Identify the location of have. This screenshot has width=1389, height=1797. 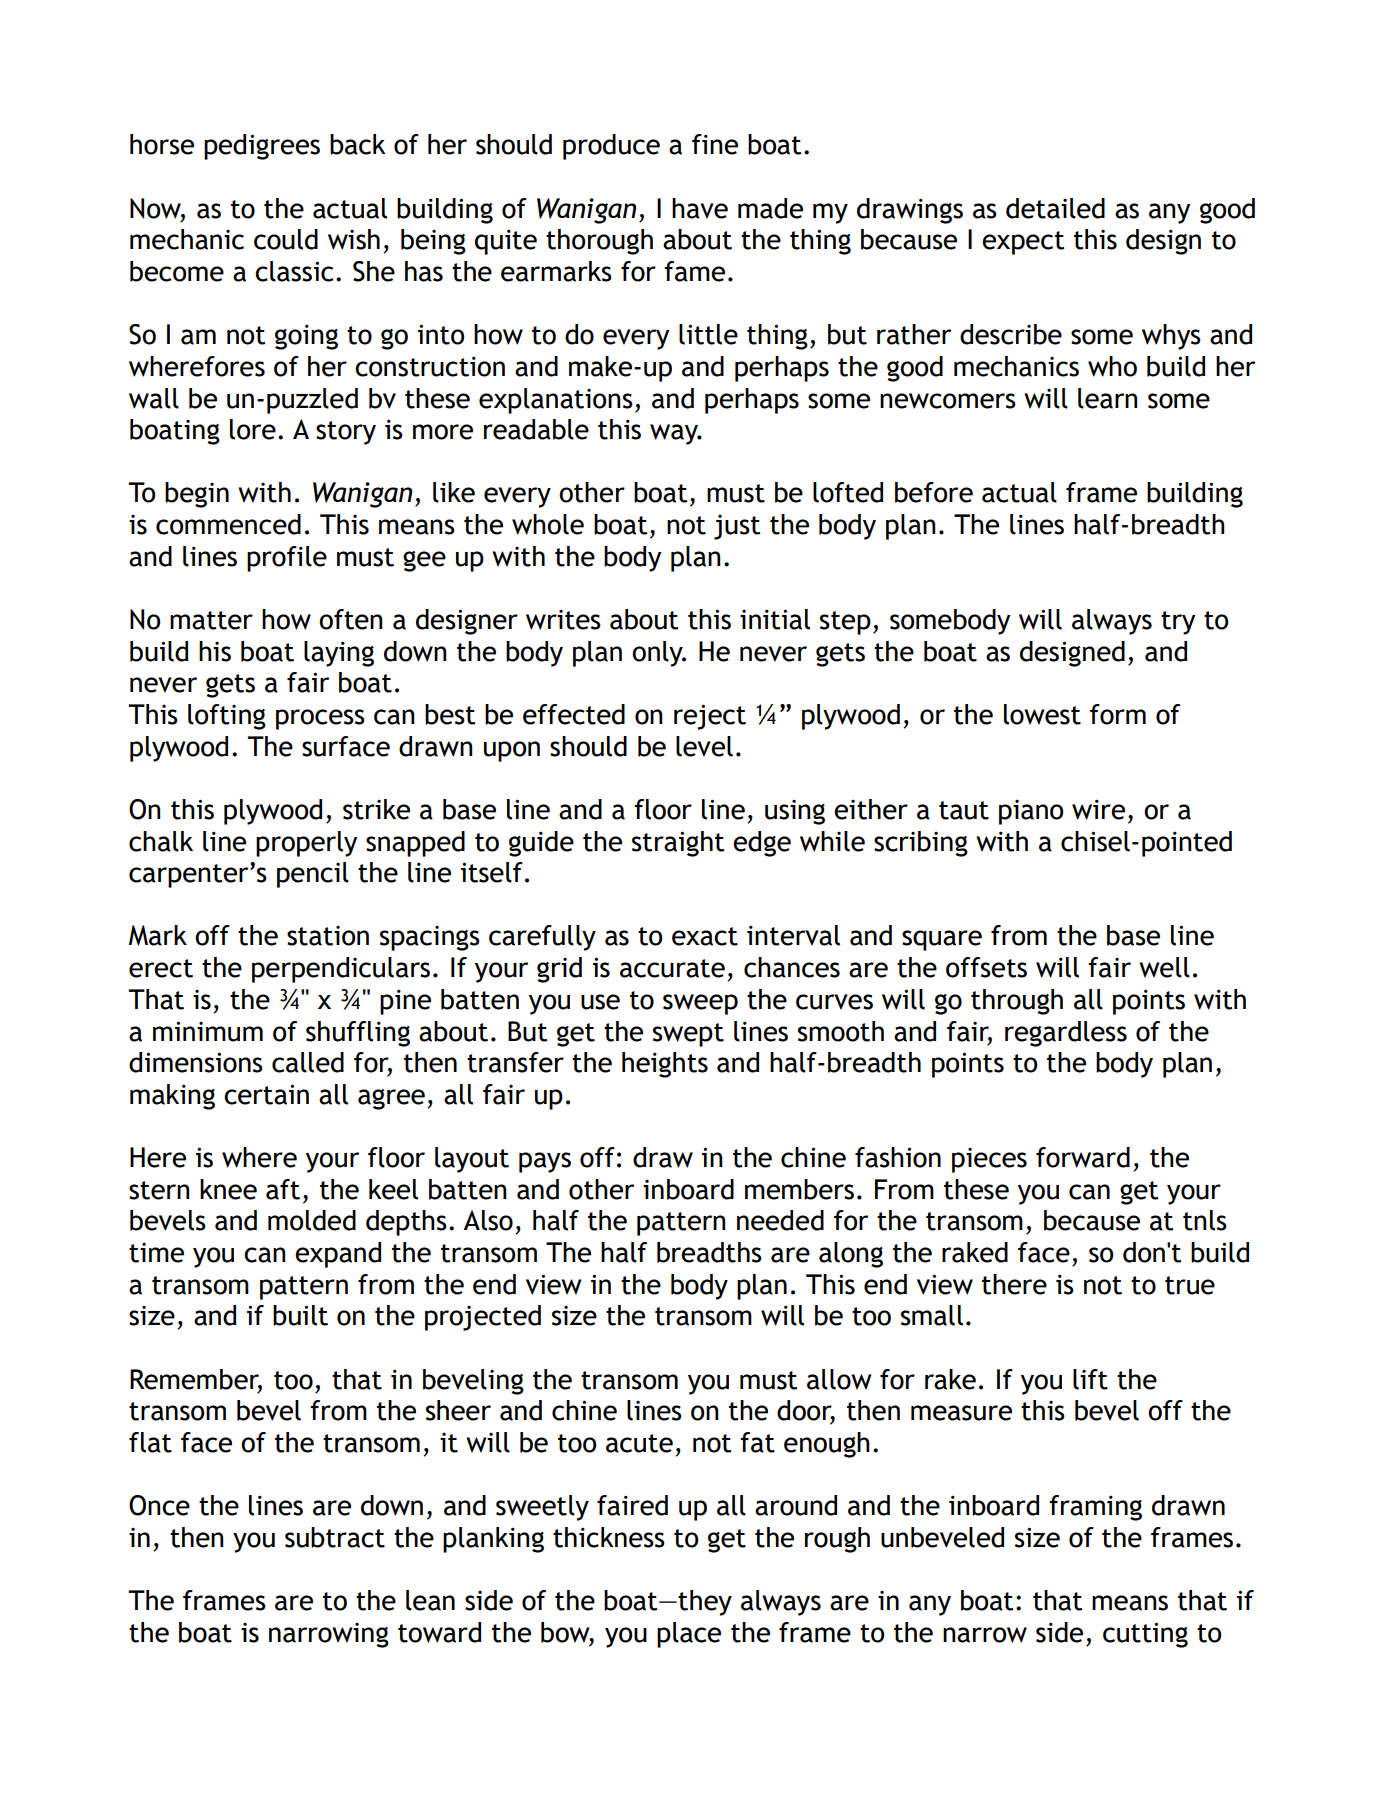
(700, 208).
